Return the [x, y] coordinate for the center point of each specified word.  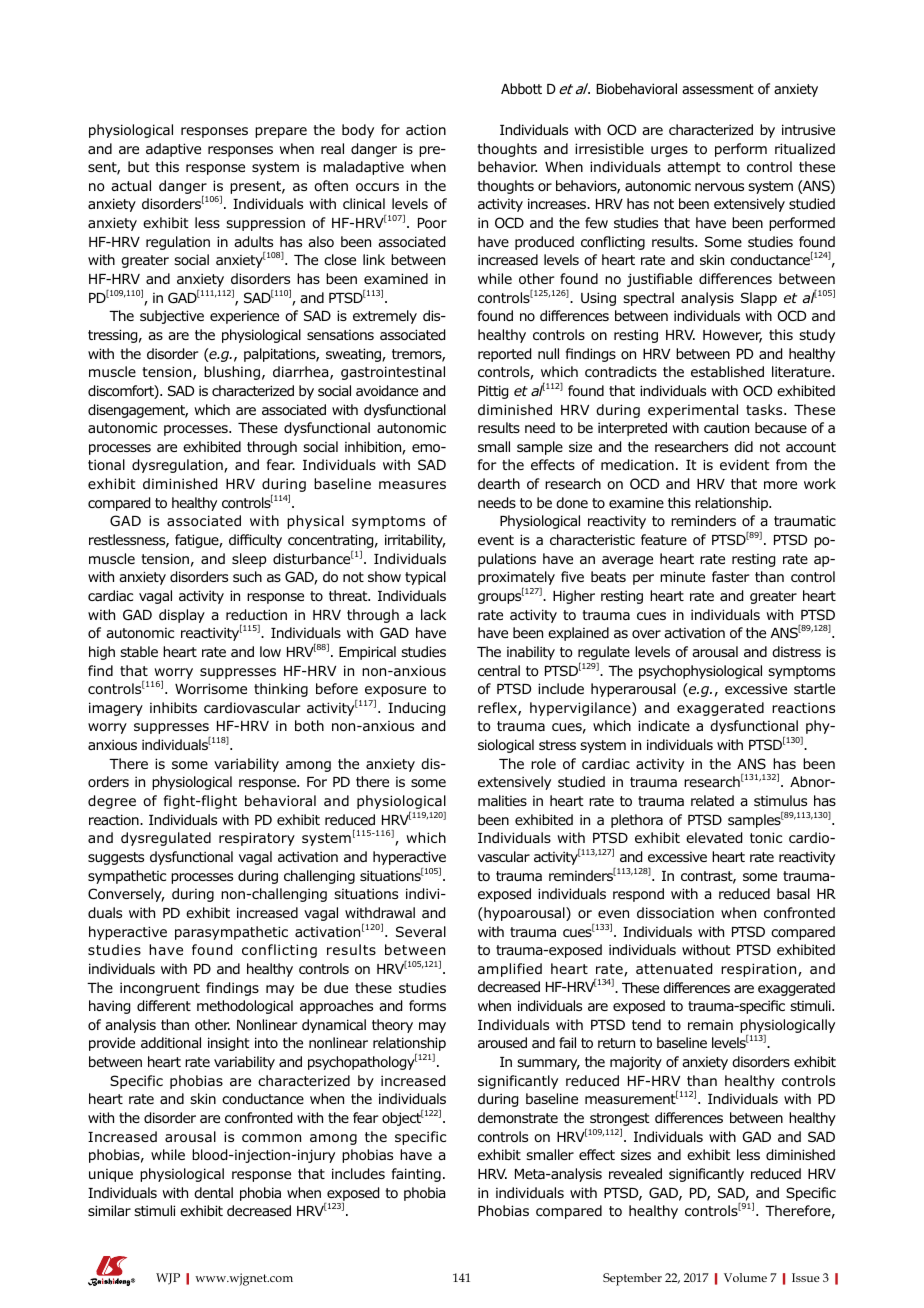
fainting [416, 1175]
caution [726, 427]
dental [213, 1192]
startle [814, 688]
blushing [232, 373]
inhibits [173, 707]
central [499, 670]
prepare [281, 132]
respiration [760, 970]
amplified [510, 970]
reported [504, 355]
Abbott [521, 88]
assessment [718, 89]
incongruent [160, 989]
